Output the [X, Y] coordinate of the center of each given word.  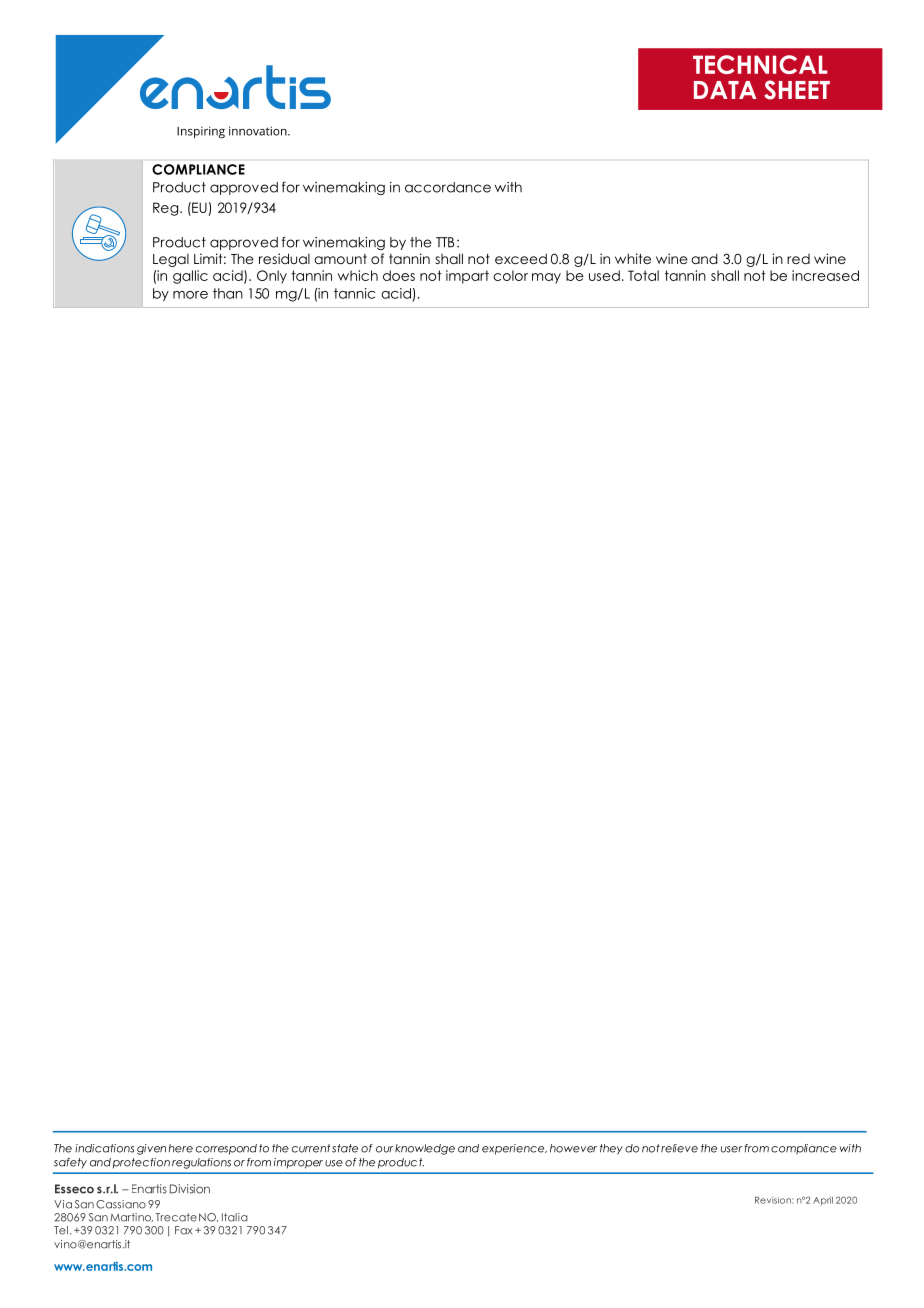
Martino [131, 1217]
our [384, 1149]
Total [643, 275]
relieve [679, 1148]
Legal [171, 260]
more [190, 295]
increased [825, 275]
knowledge [425, 1149]
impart [467, 277]
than [228, 293]
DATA [725, 90]
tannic [354, 293]
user [731, 1149]
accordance [448, 187]
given [151, 1149]
